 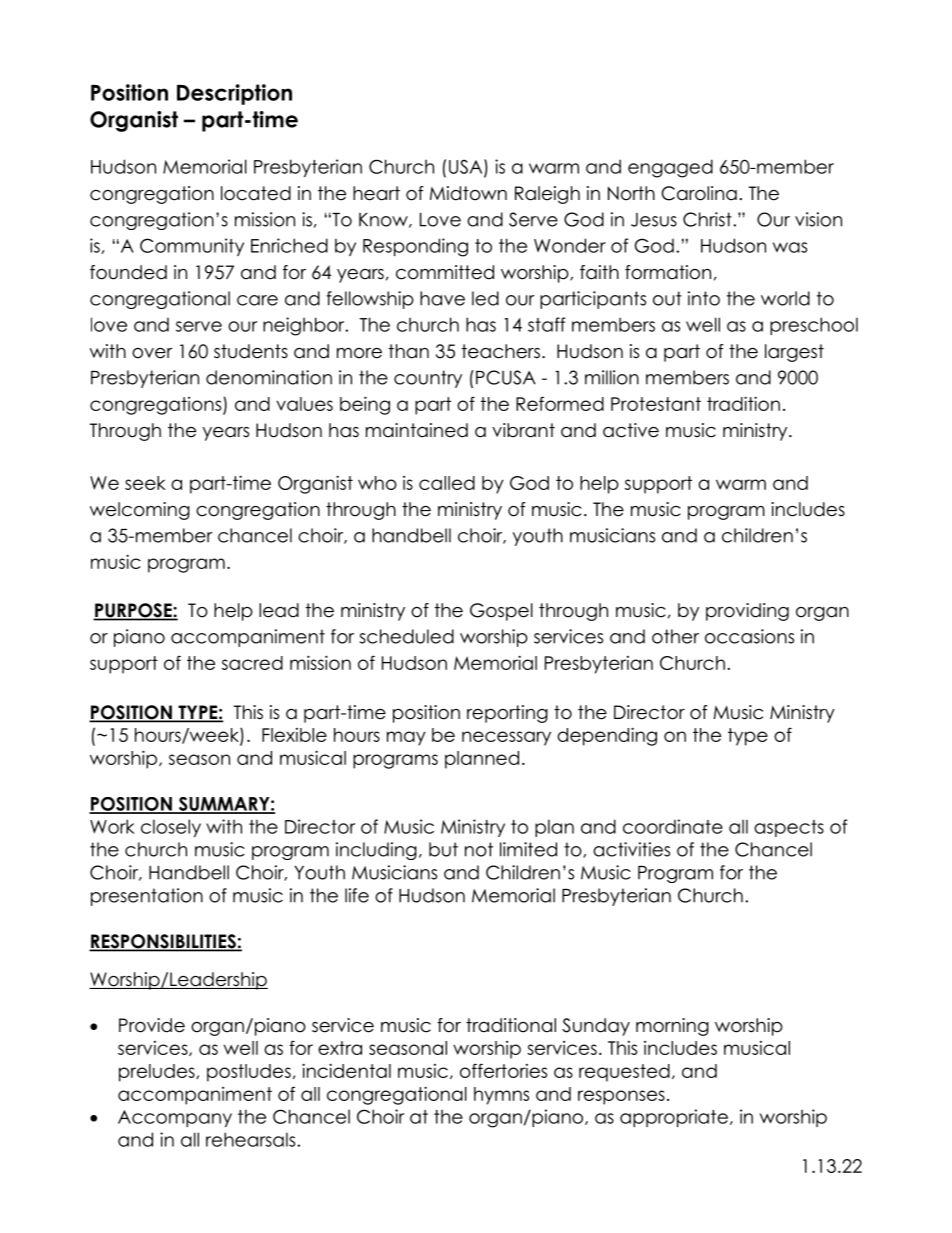 I want to click on providing, so click(x=747, y=612).
